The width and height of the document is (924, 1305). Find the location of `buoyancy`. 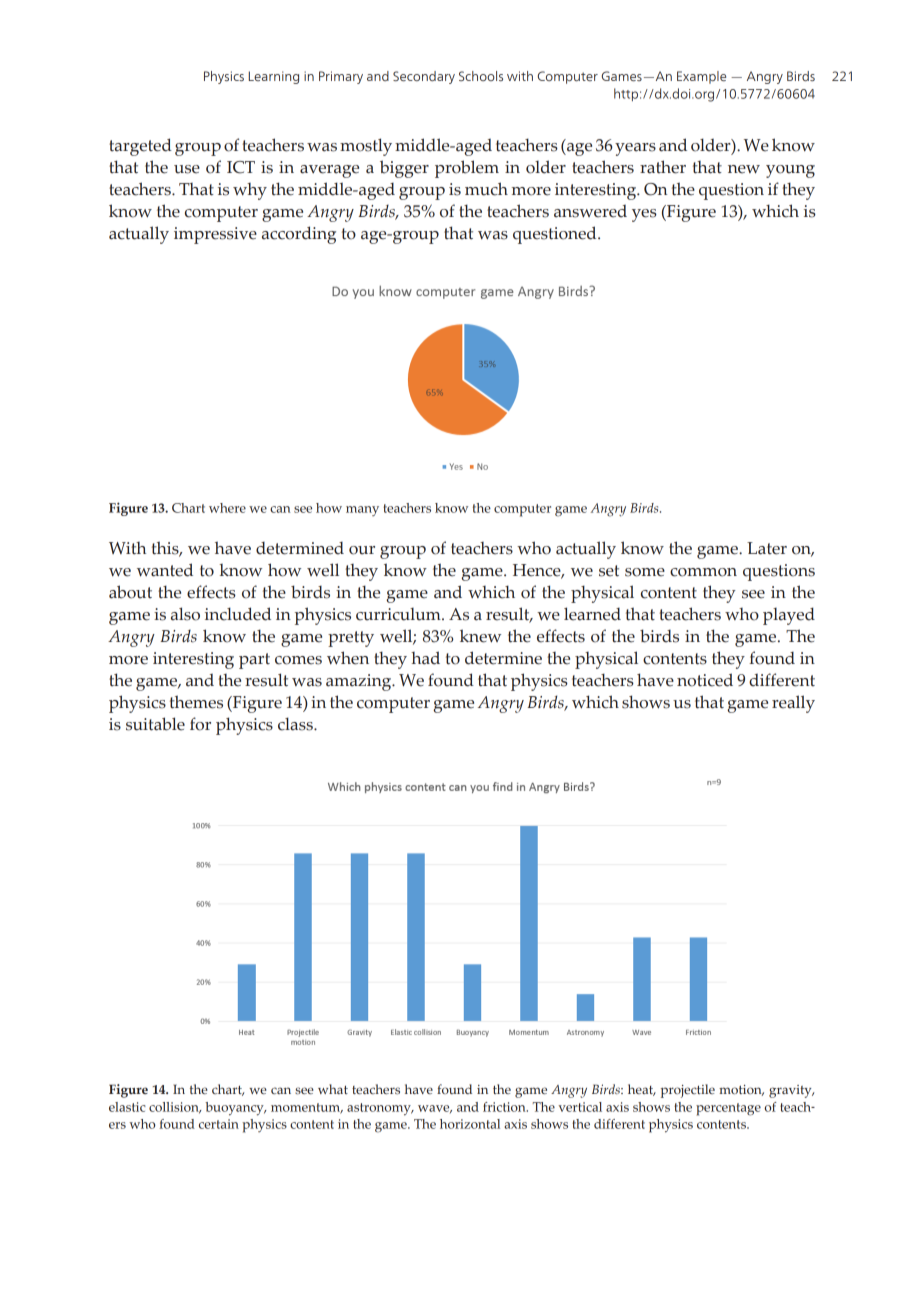

buoyancy is located at coordinates (235, 1109).
